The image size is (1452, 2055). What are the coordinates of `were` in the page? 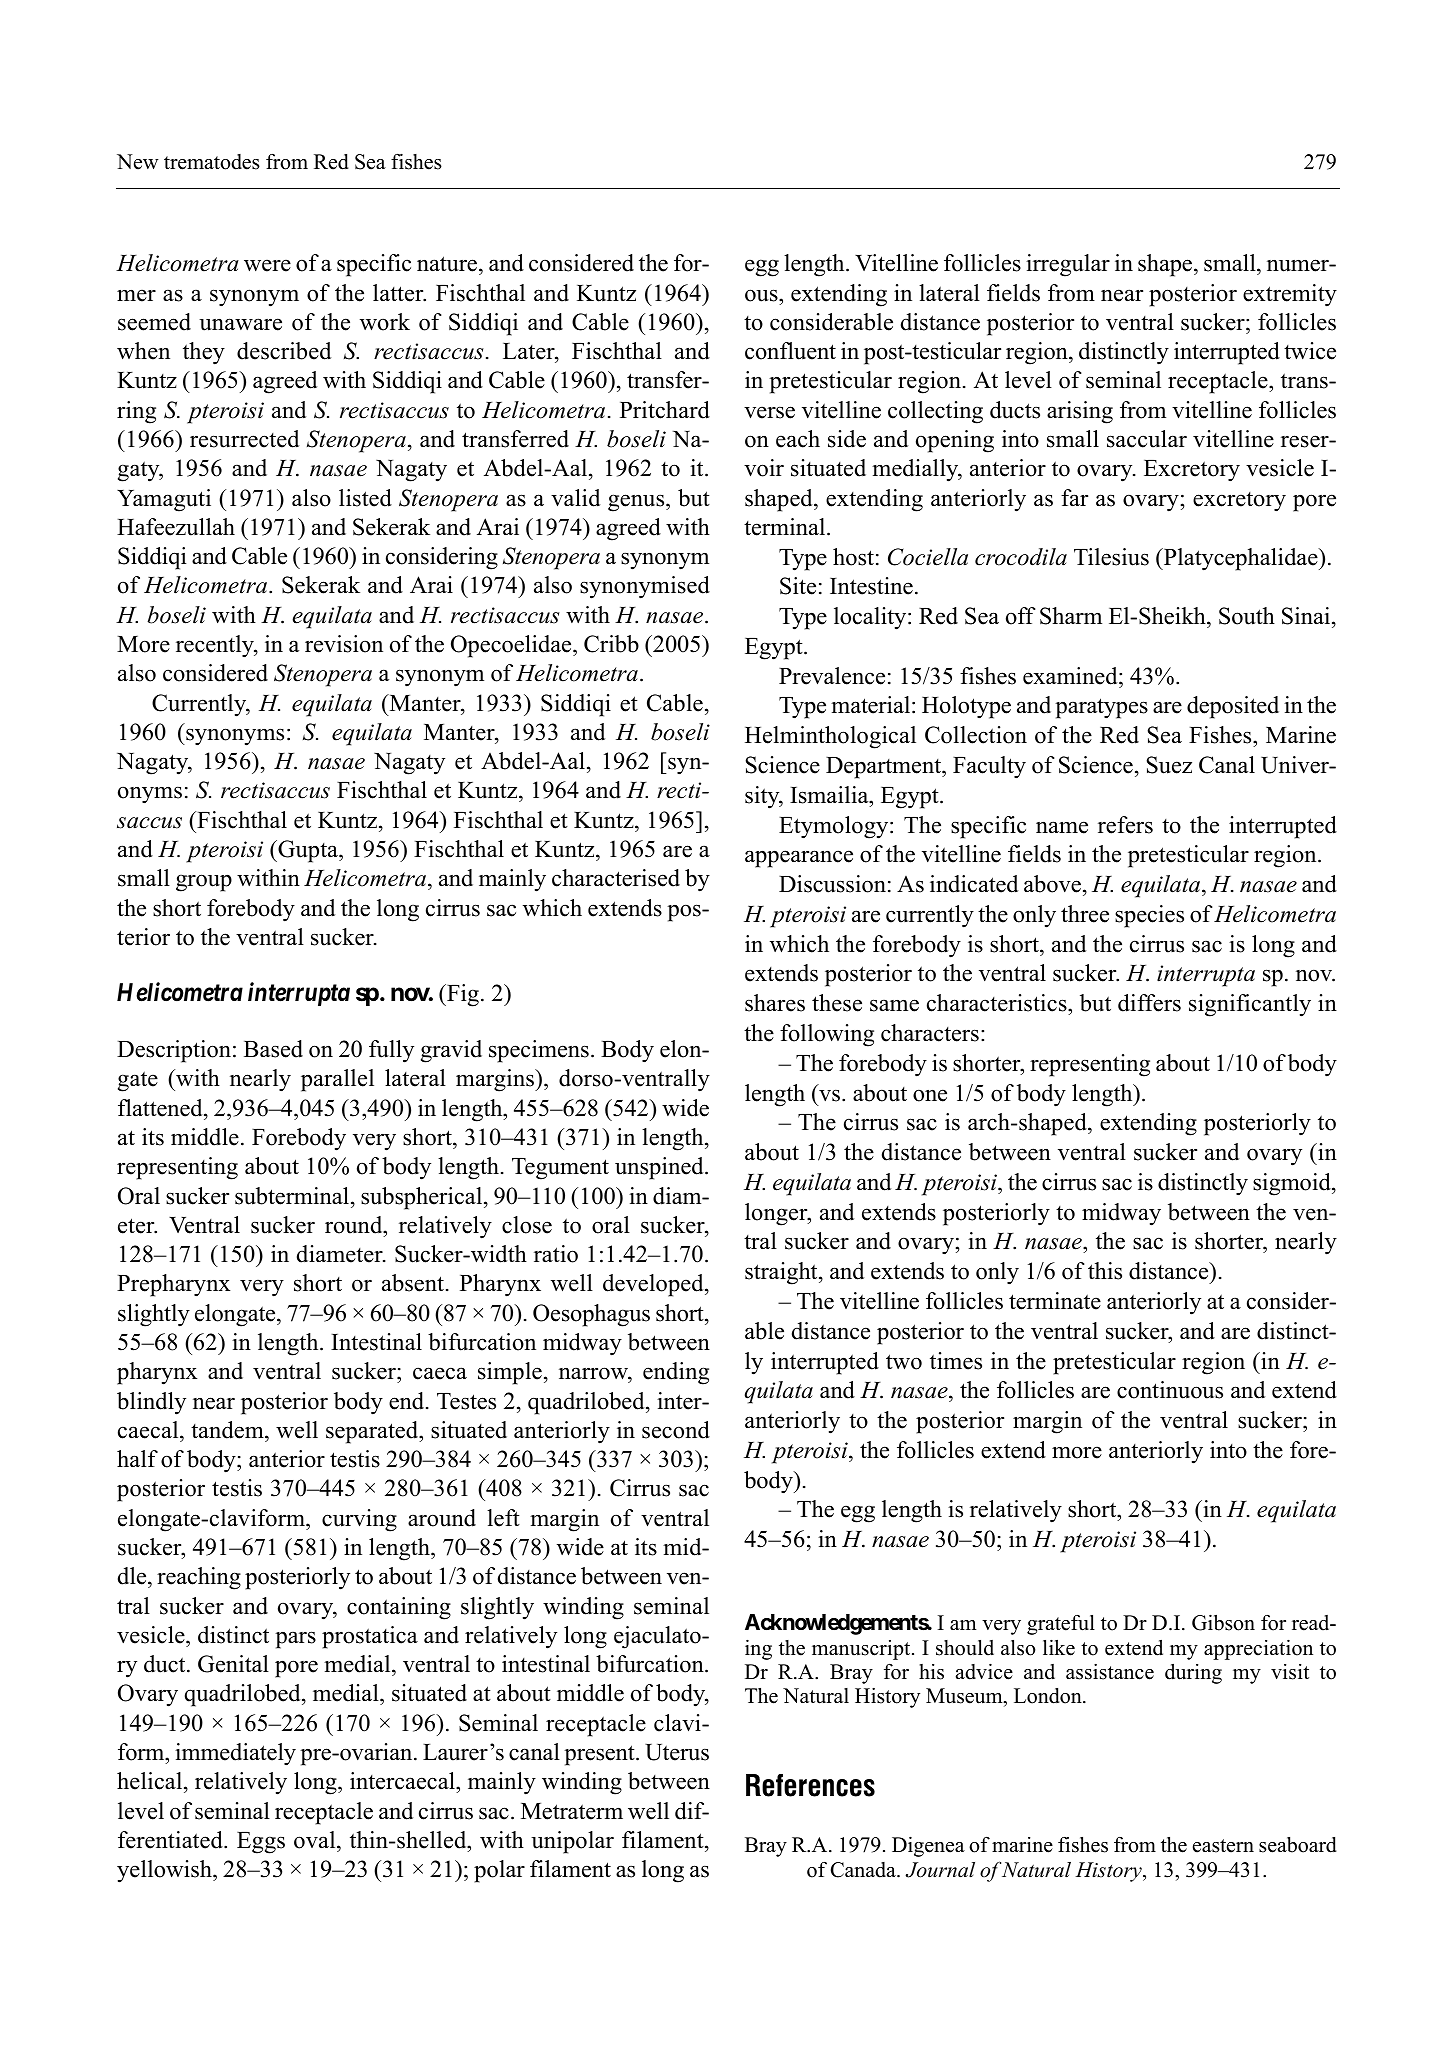 It's located at (267, 265).
